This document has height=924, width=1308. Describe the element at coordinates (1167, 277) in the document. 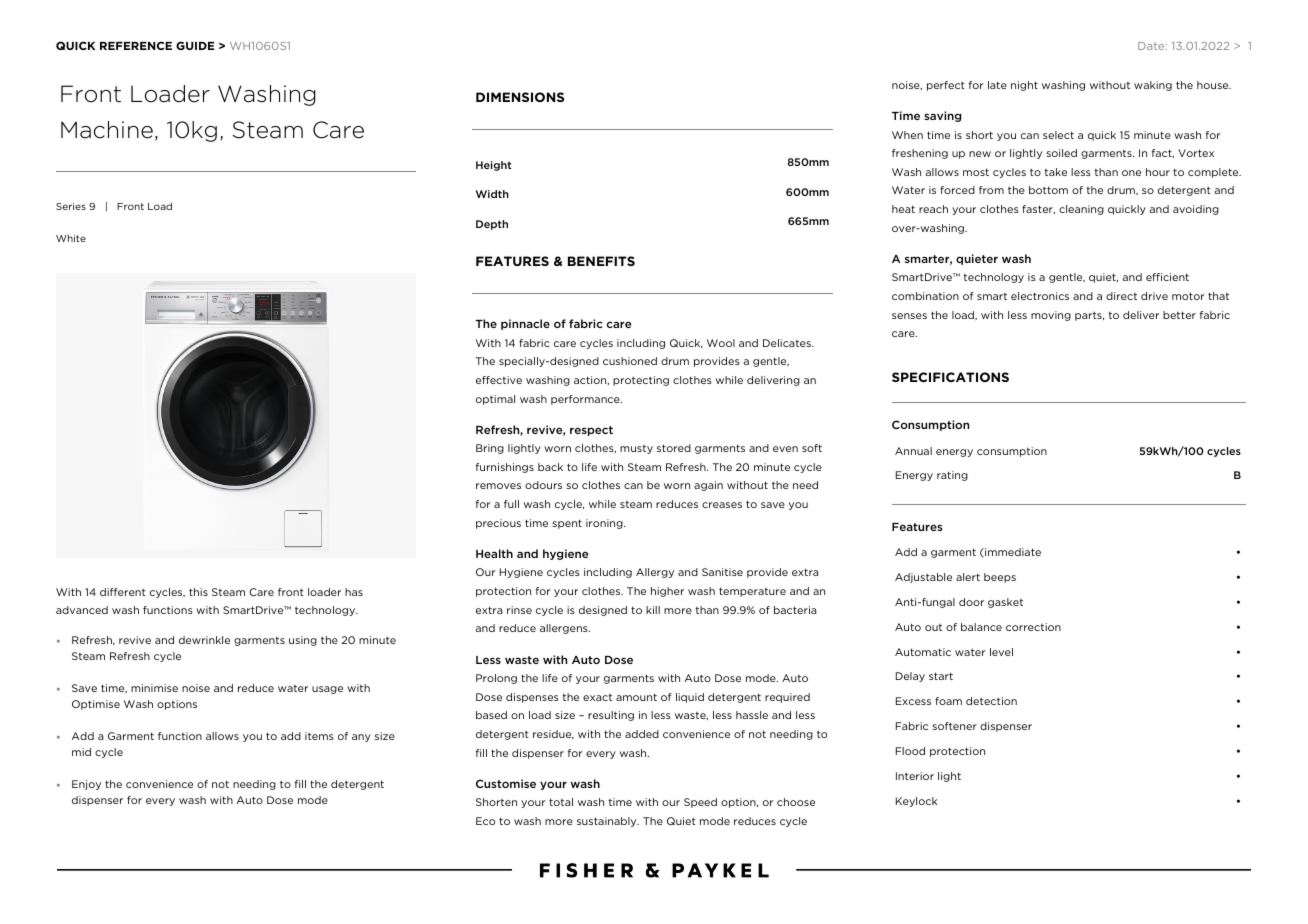

I see `efficient` at that location.
